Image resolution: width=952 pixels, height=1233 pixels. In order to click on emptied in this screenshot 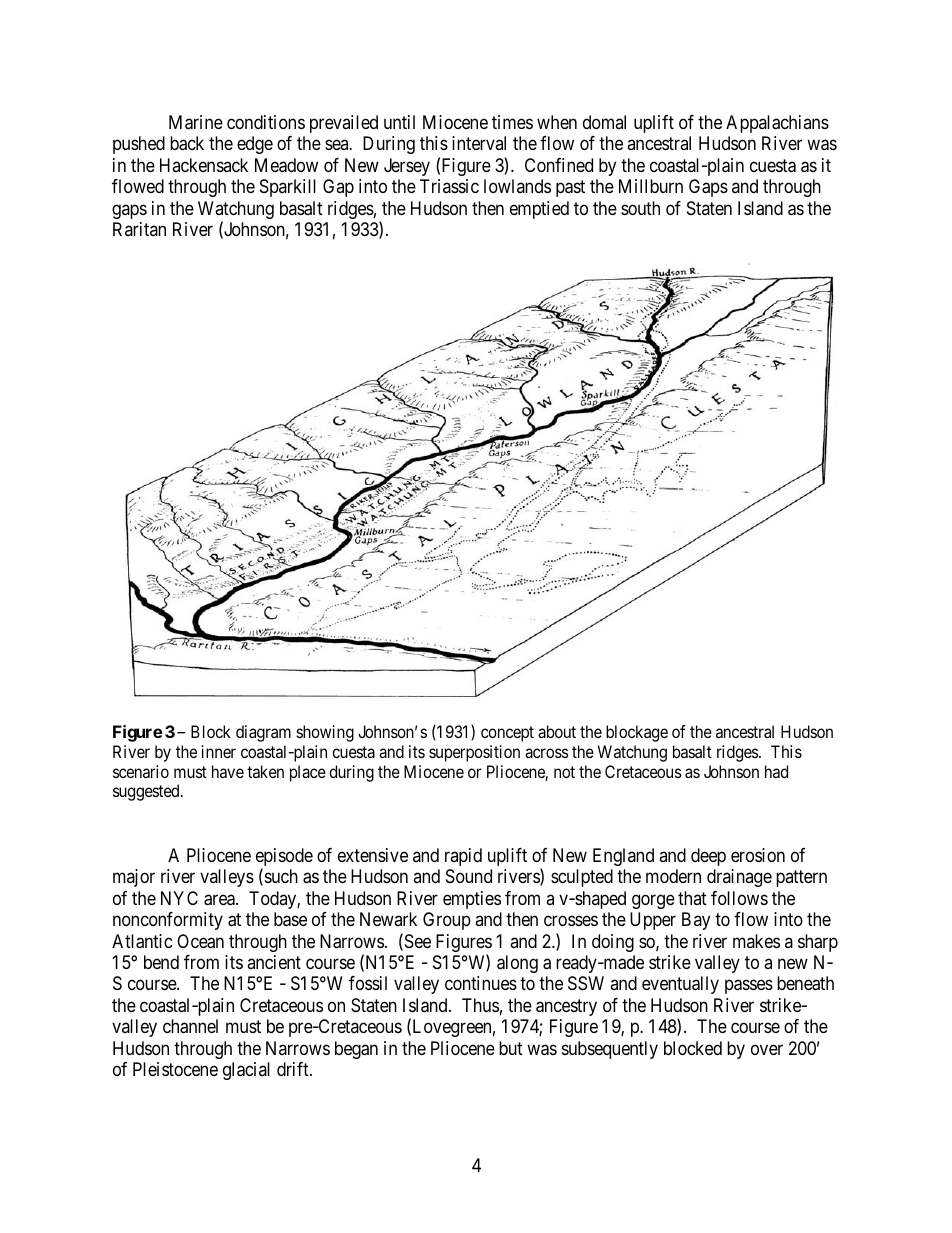, I will do `click(539, 210)`.
